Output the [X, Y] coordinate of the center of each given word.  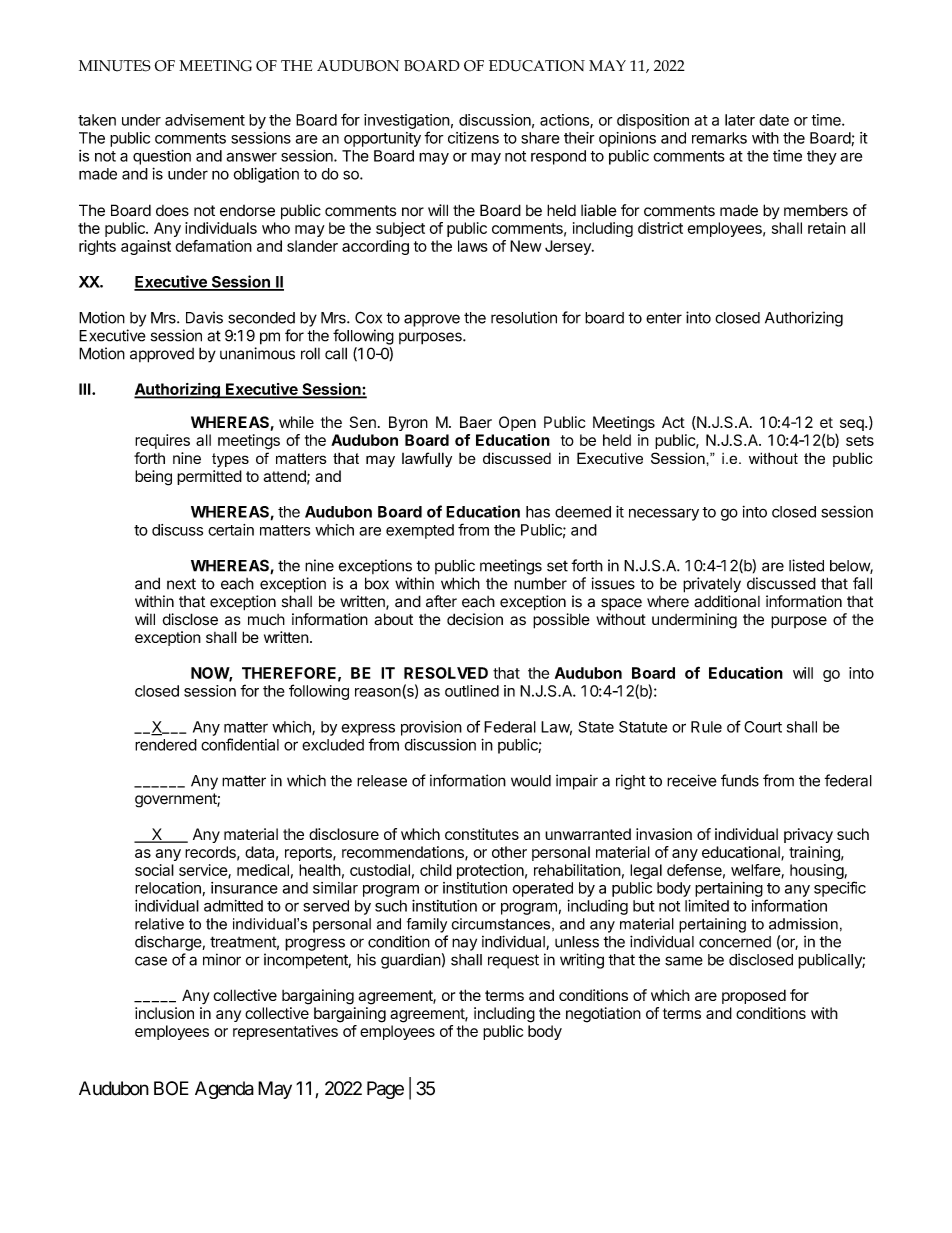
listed [806, 565]
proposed [754, 996]
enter [664, 318]
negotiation [603, 1015]
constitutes [482, 834]
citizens [473, 138]
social [154, 870]
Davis [204, 317]
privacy [808, 835]
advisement [205, 120]
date [774, 120]
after [441, 601]
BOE [171, 1088]
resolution [524, 317]
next [181, 584]
